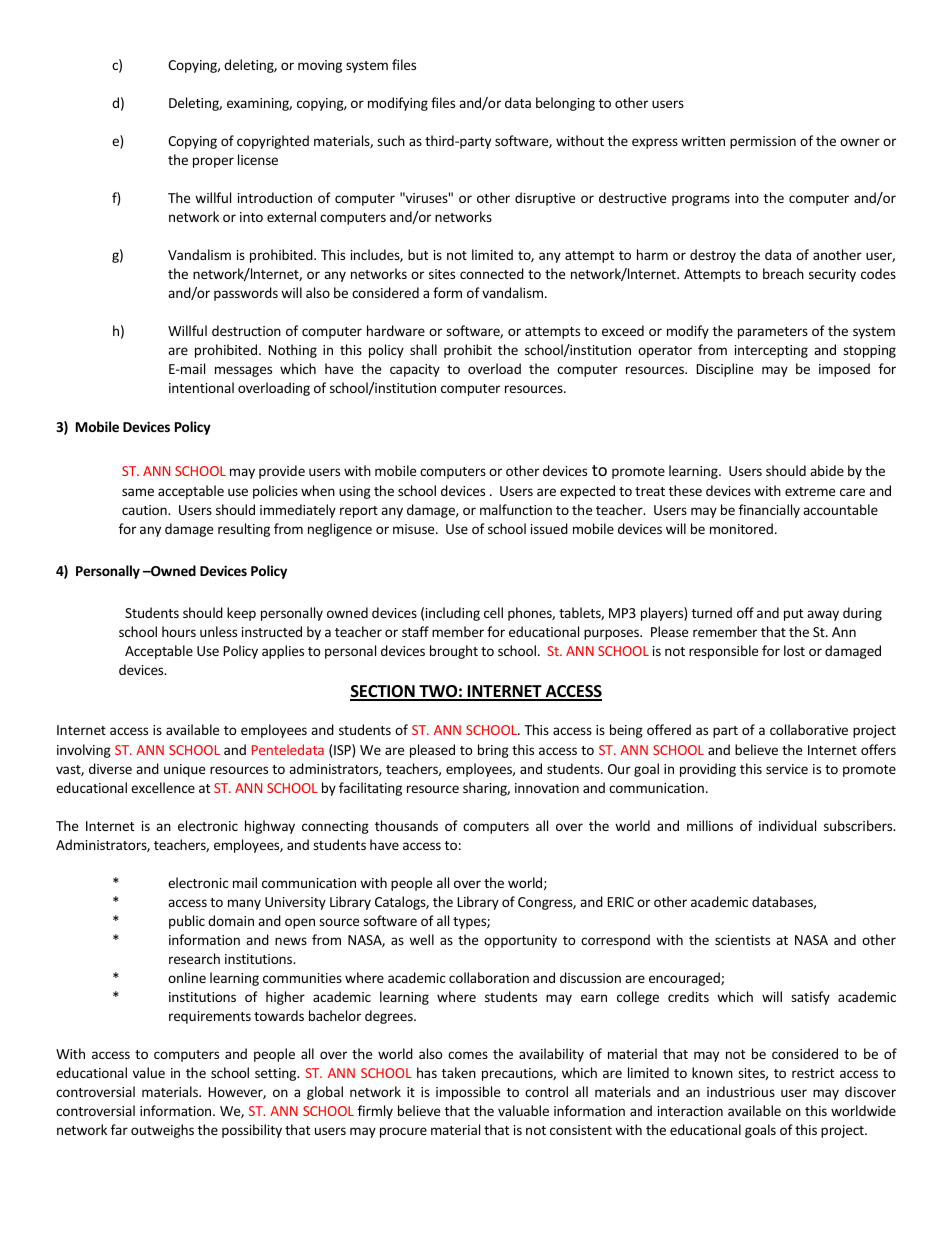 The height and width of the screenshot is (1233, 952). Describe the element at coordinates (292, 351) in the screenshot. I see `Nothing` at that location.
